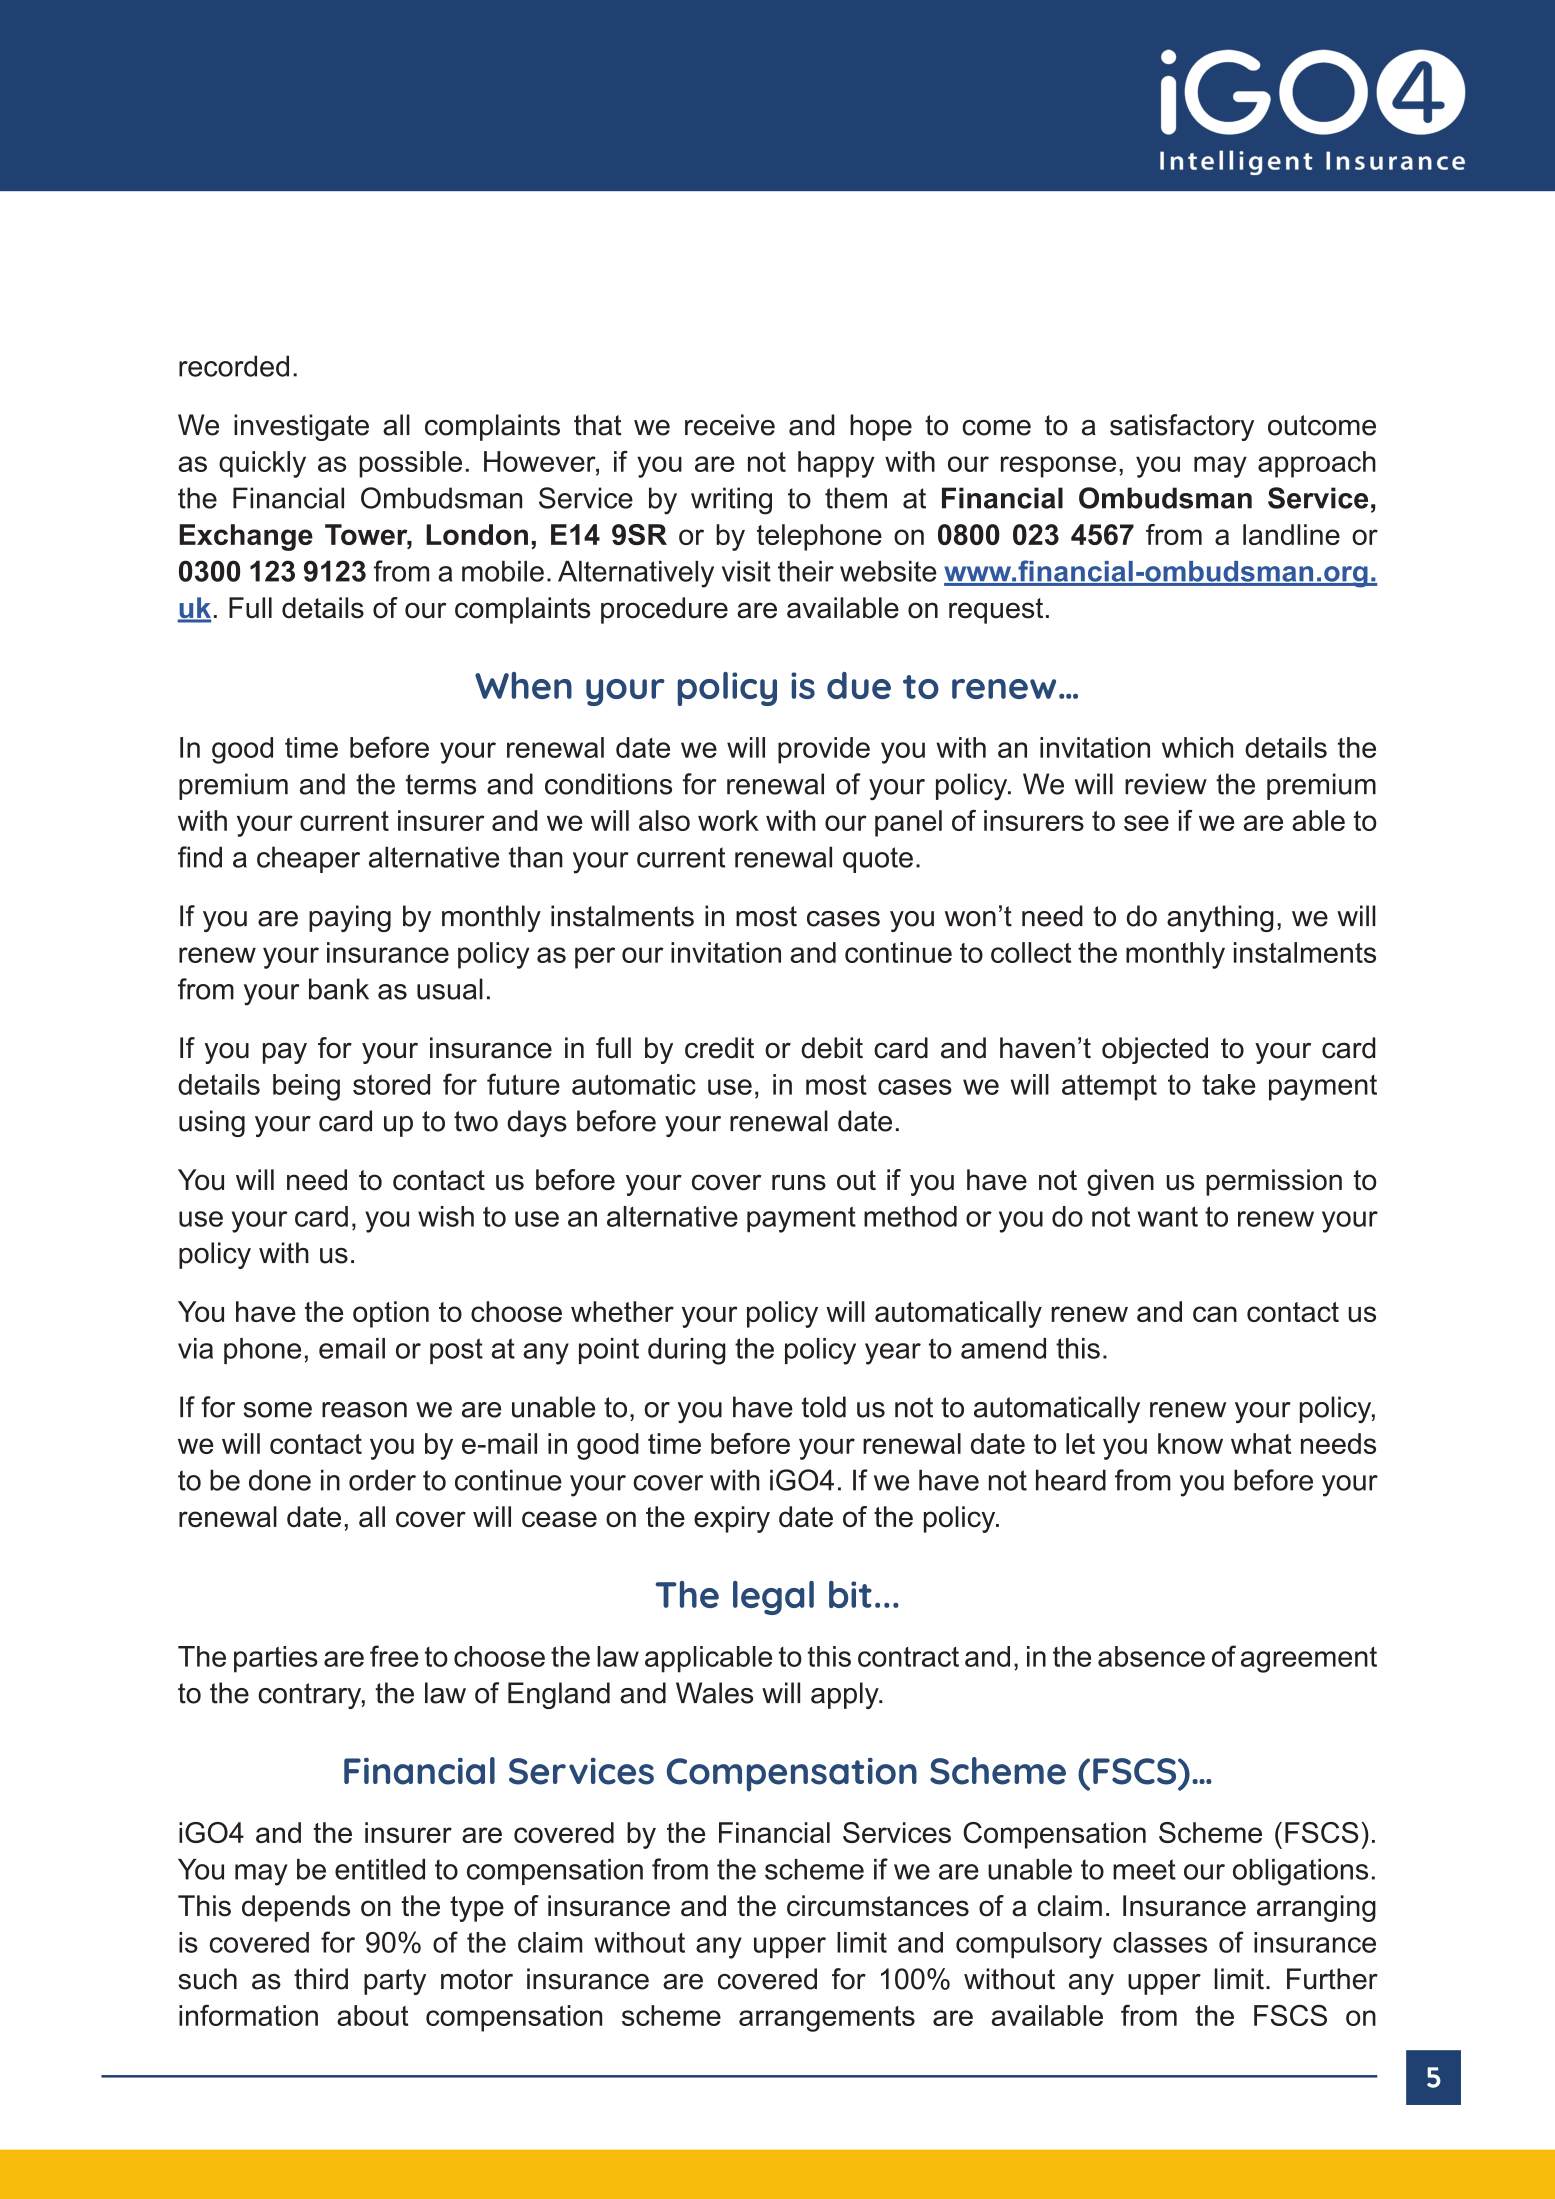 The height and width of the page is (2199, 1555). Describe the element at coordinates (730, 425) in the page. I see `receive` at that location.
